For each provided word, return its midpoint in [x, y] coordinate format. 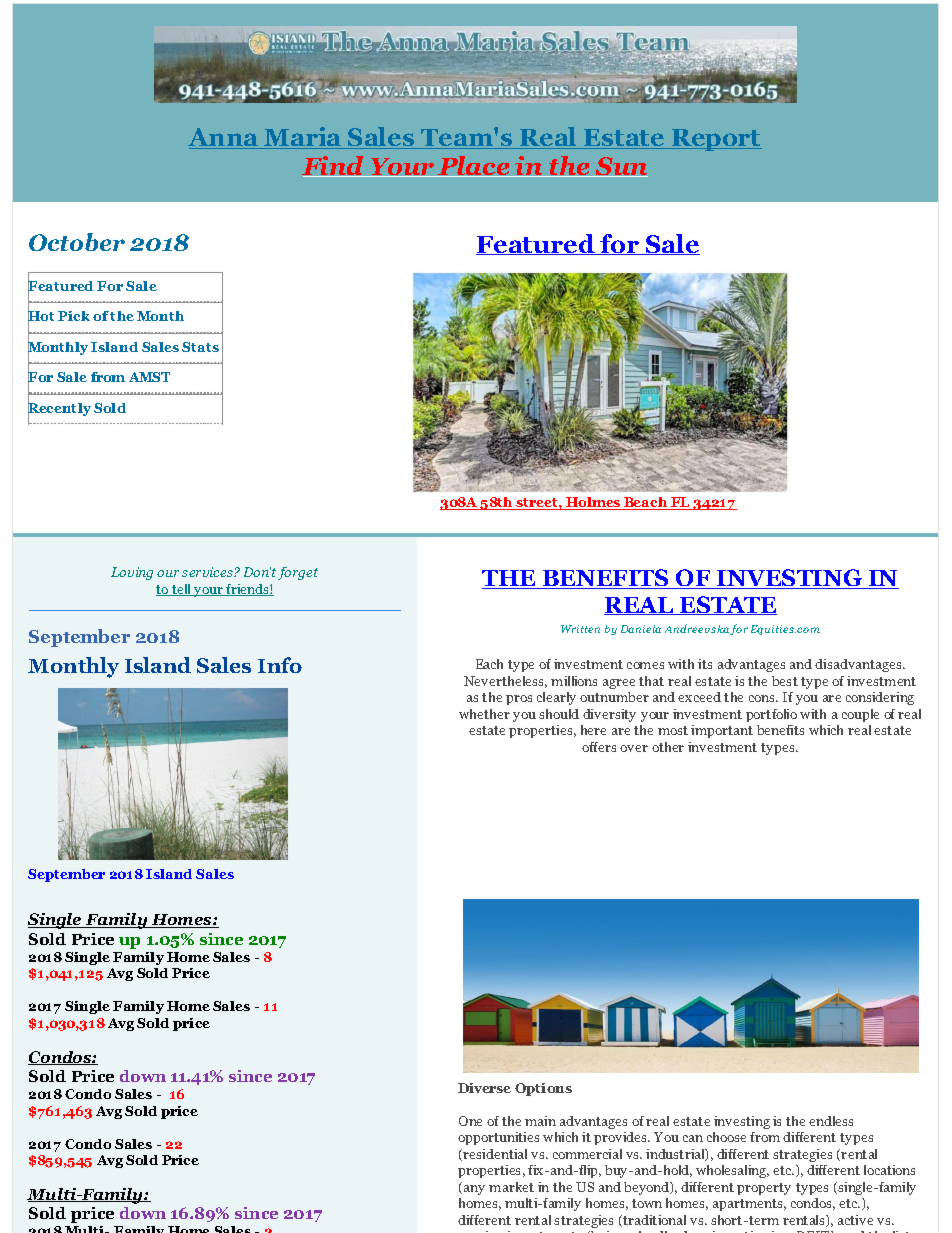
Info [280, 665]
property [764, 1189]
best [785, 681]
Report [716, 140]
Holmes [593, 503]
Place [474, 166]
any [474, 1190]
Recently [59, 409]
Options [543, 1089]
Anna [224, 138]
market [511, 1187]
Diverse [484, 1088]
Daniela [641, 629]
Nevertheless [505, 682]
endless [831, 1121]
